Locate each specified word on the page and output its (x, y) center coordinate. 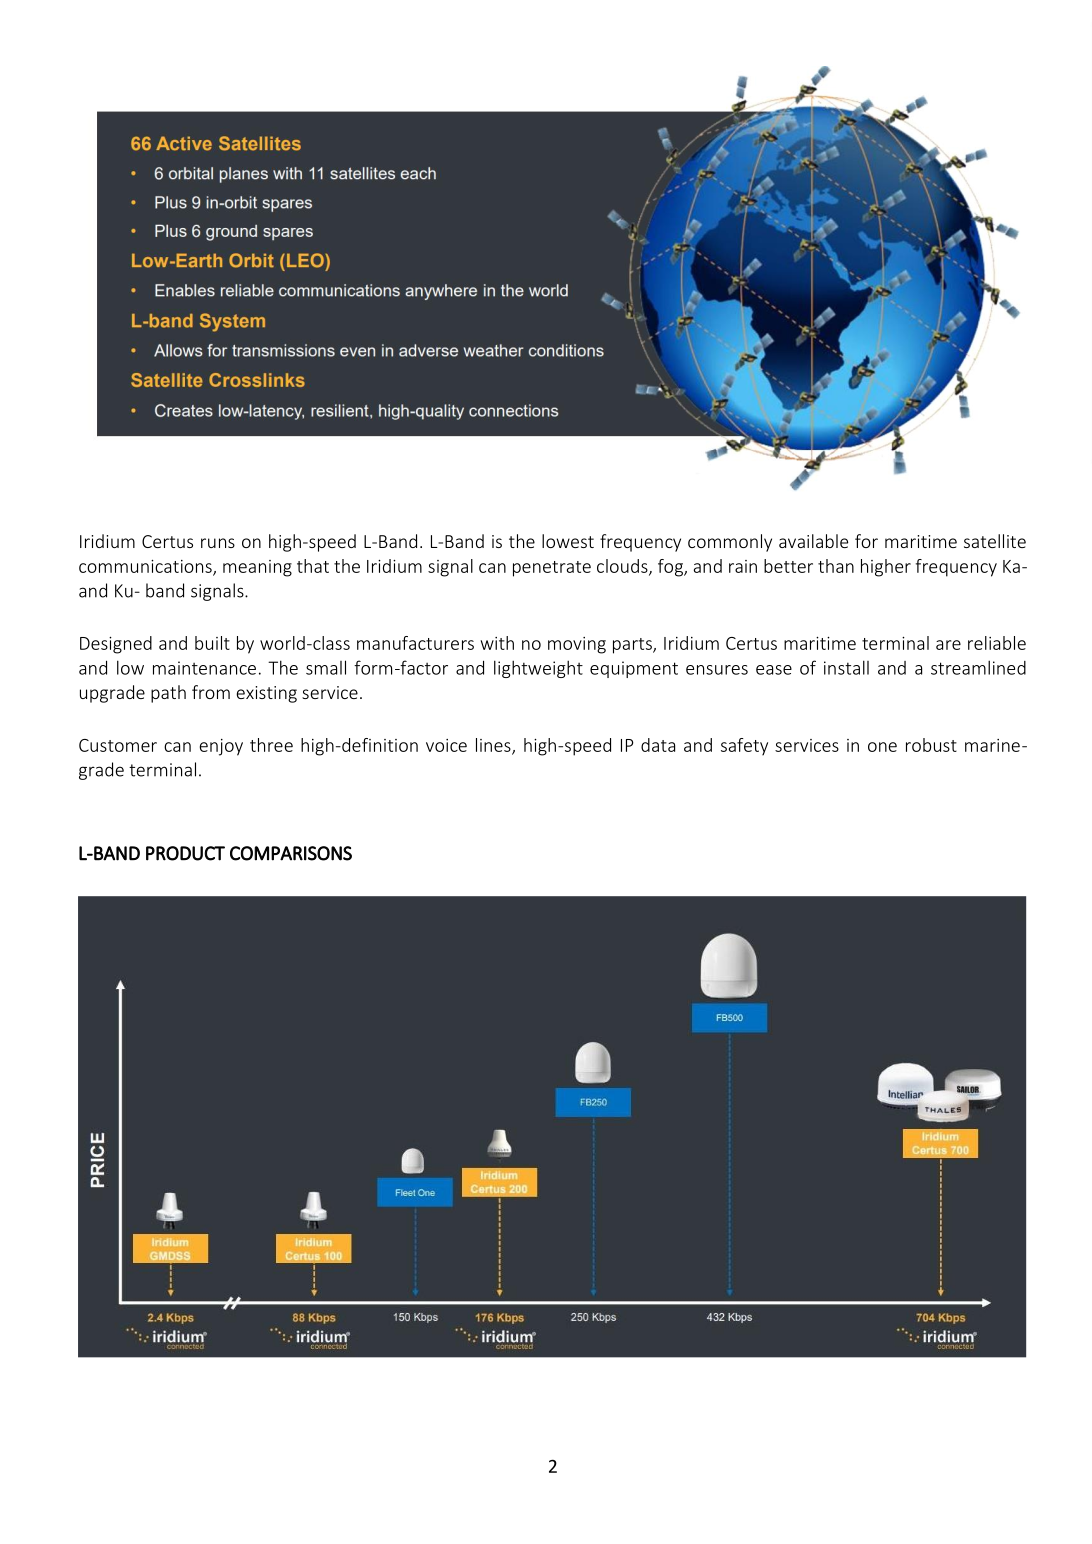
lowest (568, 541)
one (882, 747)
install (846, 667)
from (211, 692)
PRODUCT (185, 853)
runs (218, 543)
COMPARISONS (291, 853)
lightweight (538, 669)
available (813, 541)
